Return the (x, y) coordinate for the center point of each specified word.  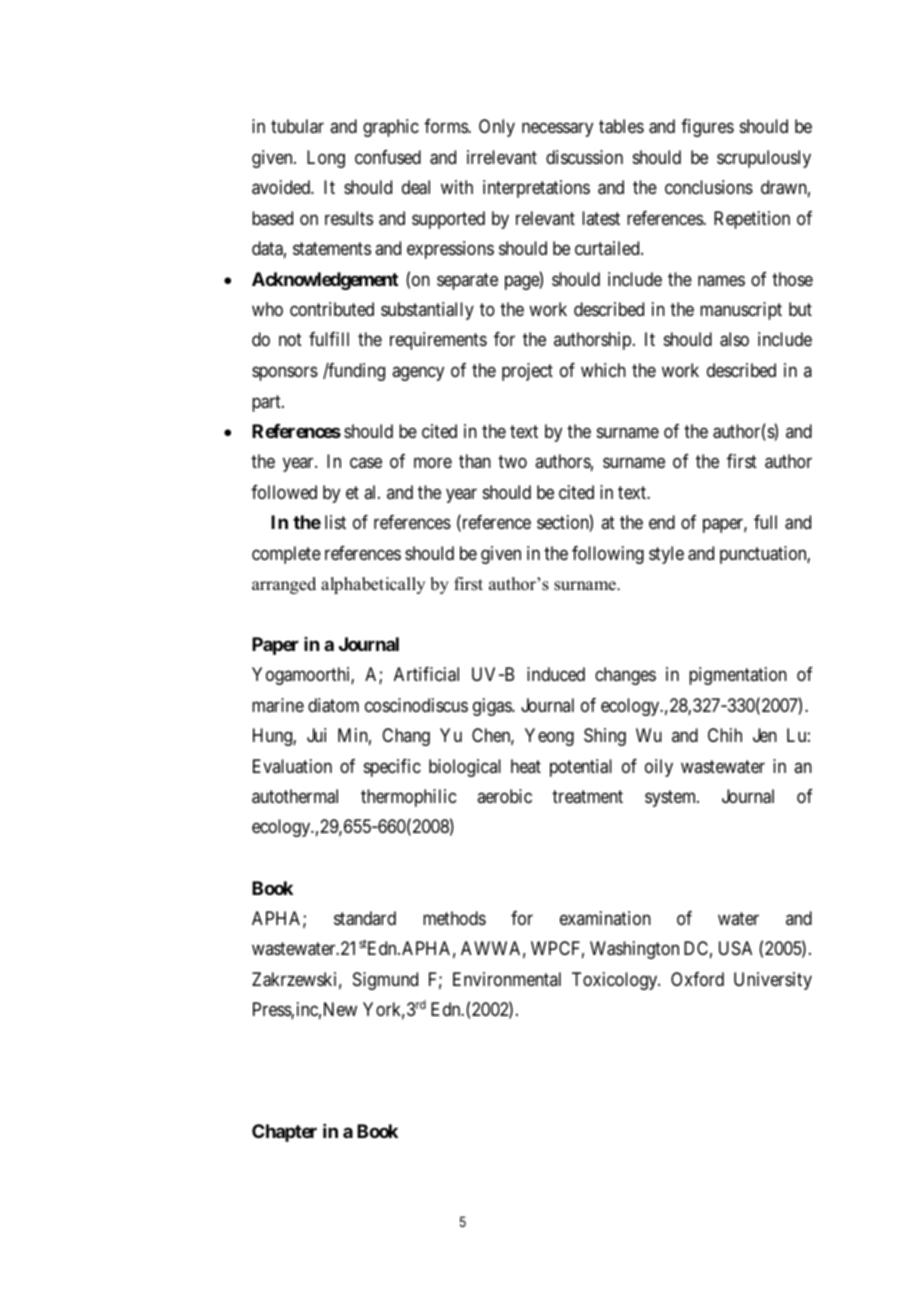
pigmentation (738, 676)
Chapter (284, 1133)
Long (326, 159)
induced (556, 674)
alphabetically (373, 585)
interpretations (536, 189)
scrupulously (764, 159)
